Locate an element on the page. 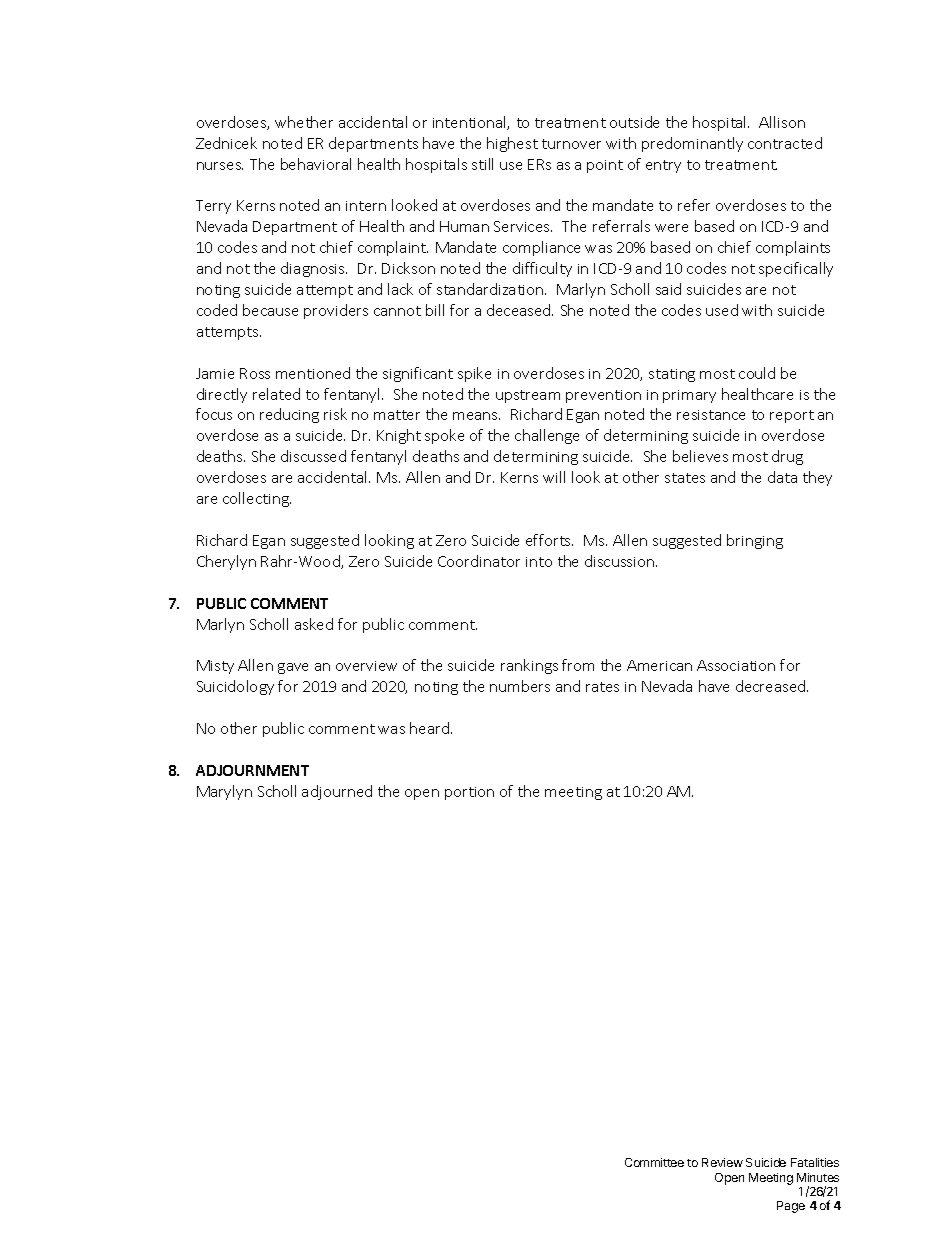 The height and width of the document is (1233, 952). highest is located at coordinates (512, 144).
